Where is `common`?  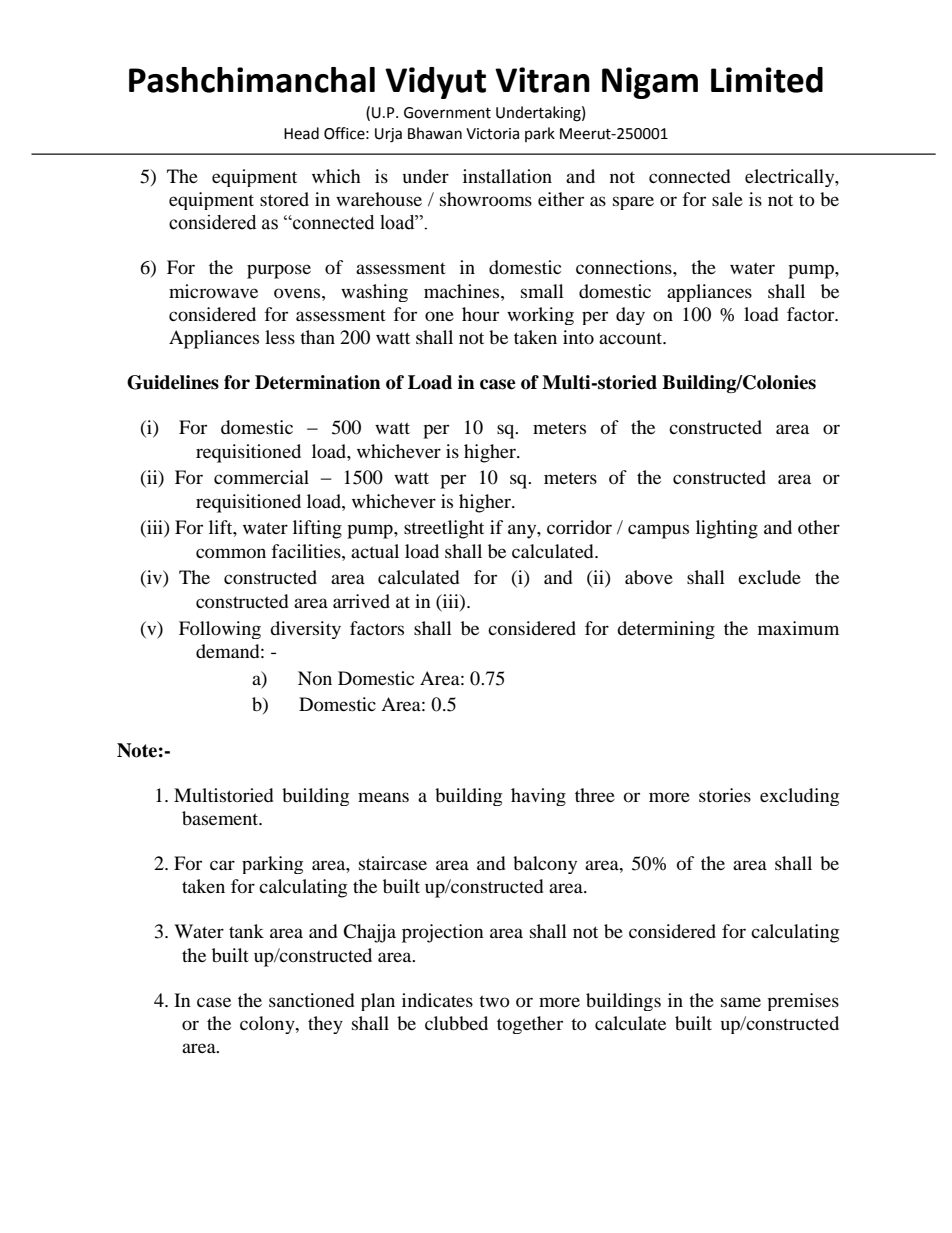 common is located at coordinates (231, 553).
